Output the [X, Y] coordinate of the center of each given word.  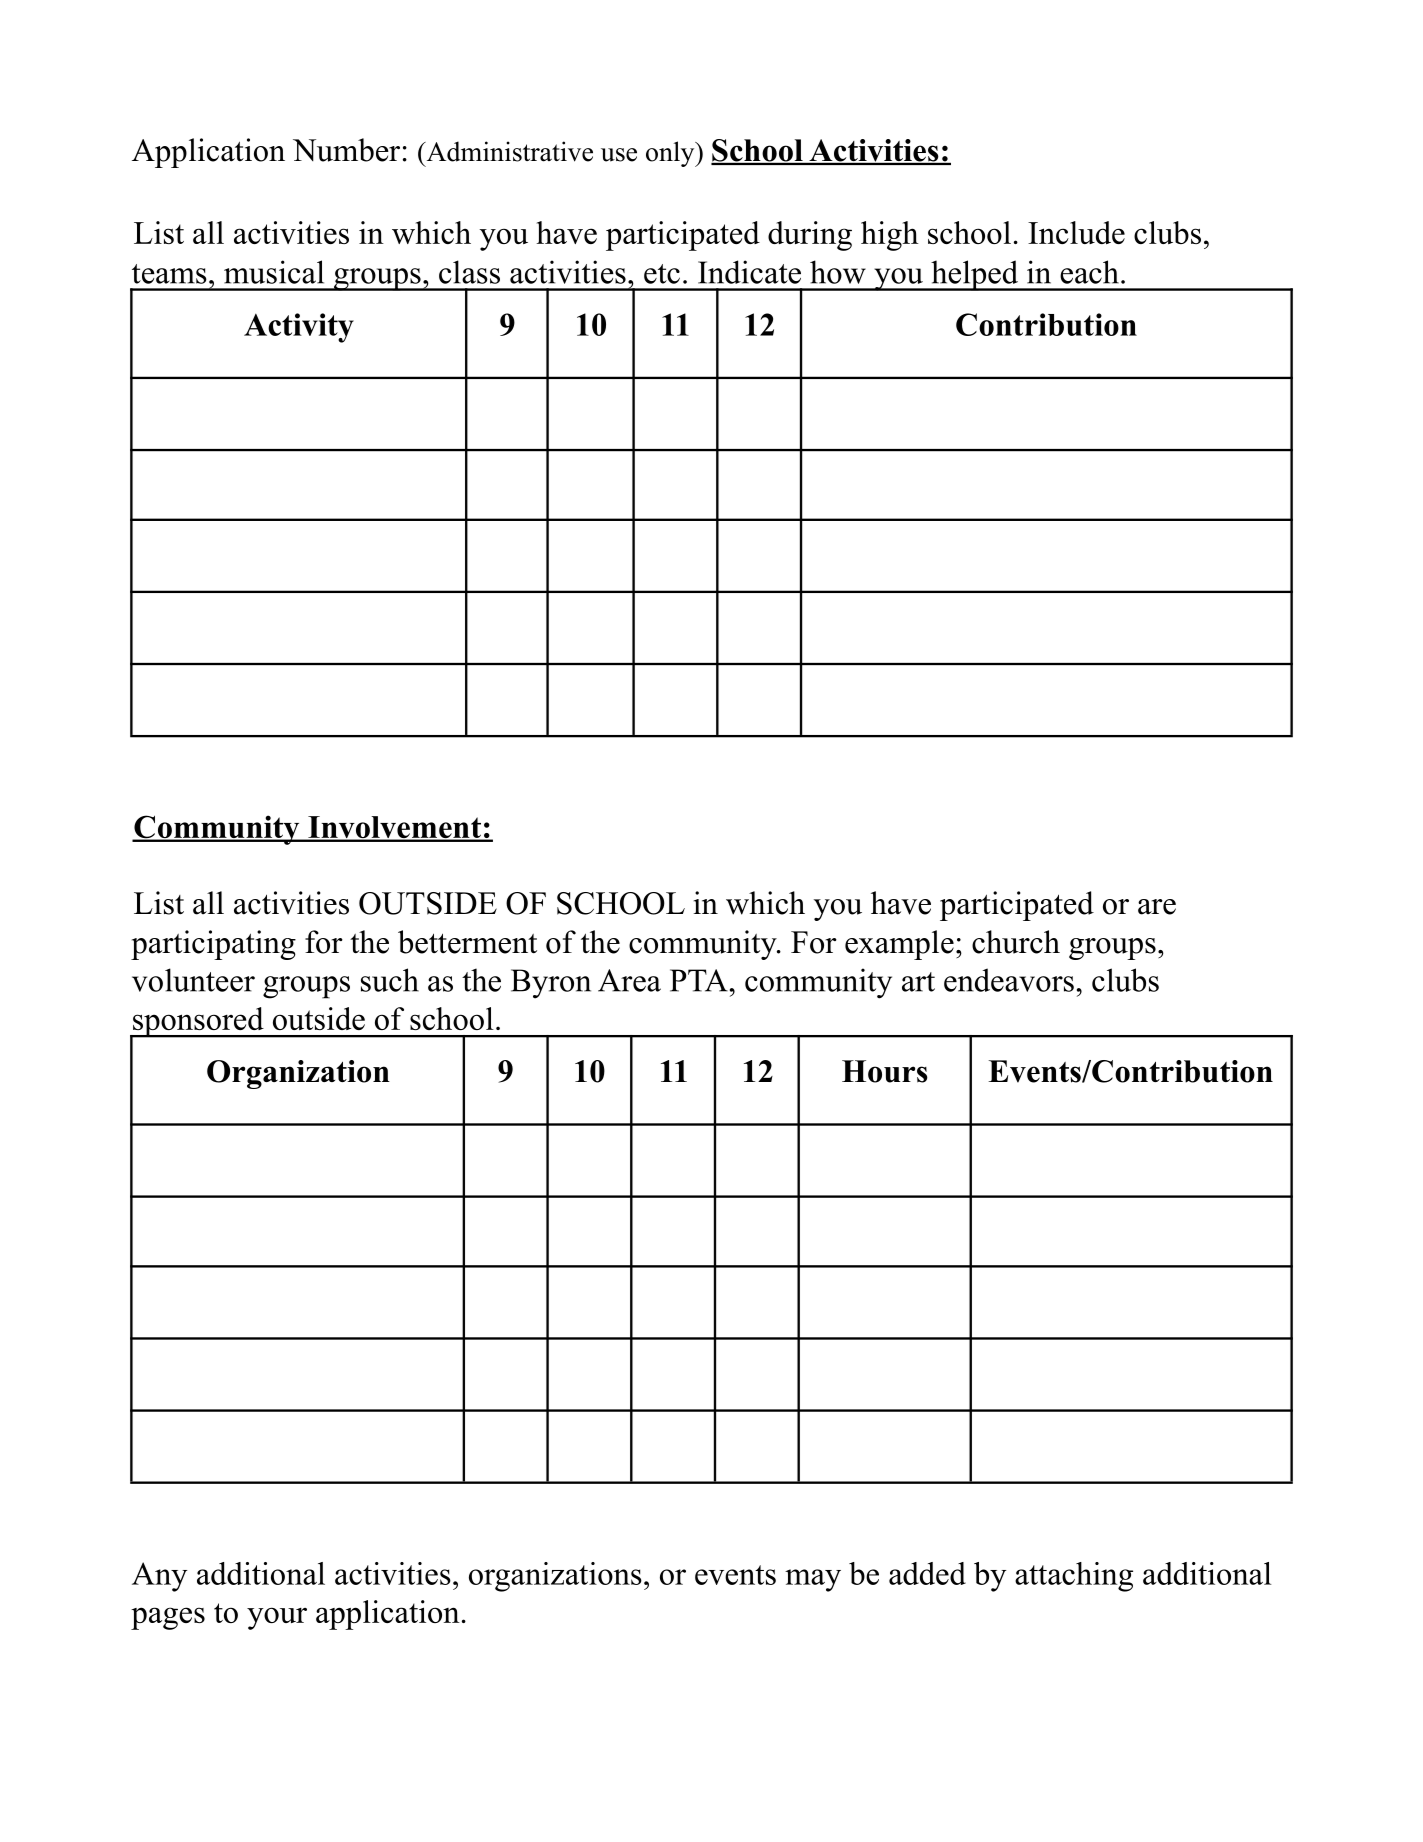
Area [629, 980]
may [813, 1580]
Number [346, 150]
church [1016, 942]
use [619, 155]
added [927, 1573]
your [277, 1618]
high [889, 236]
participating [213, 945]
